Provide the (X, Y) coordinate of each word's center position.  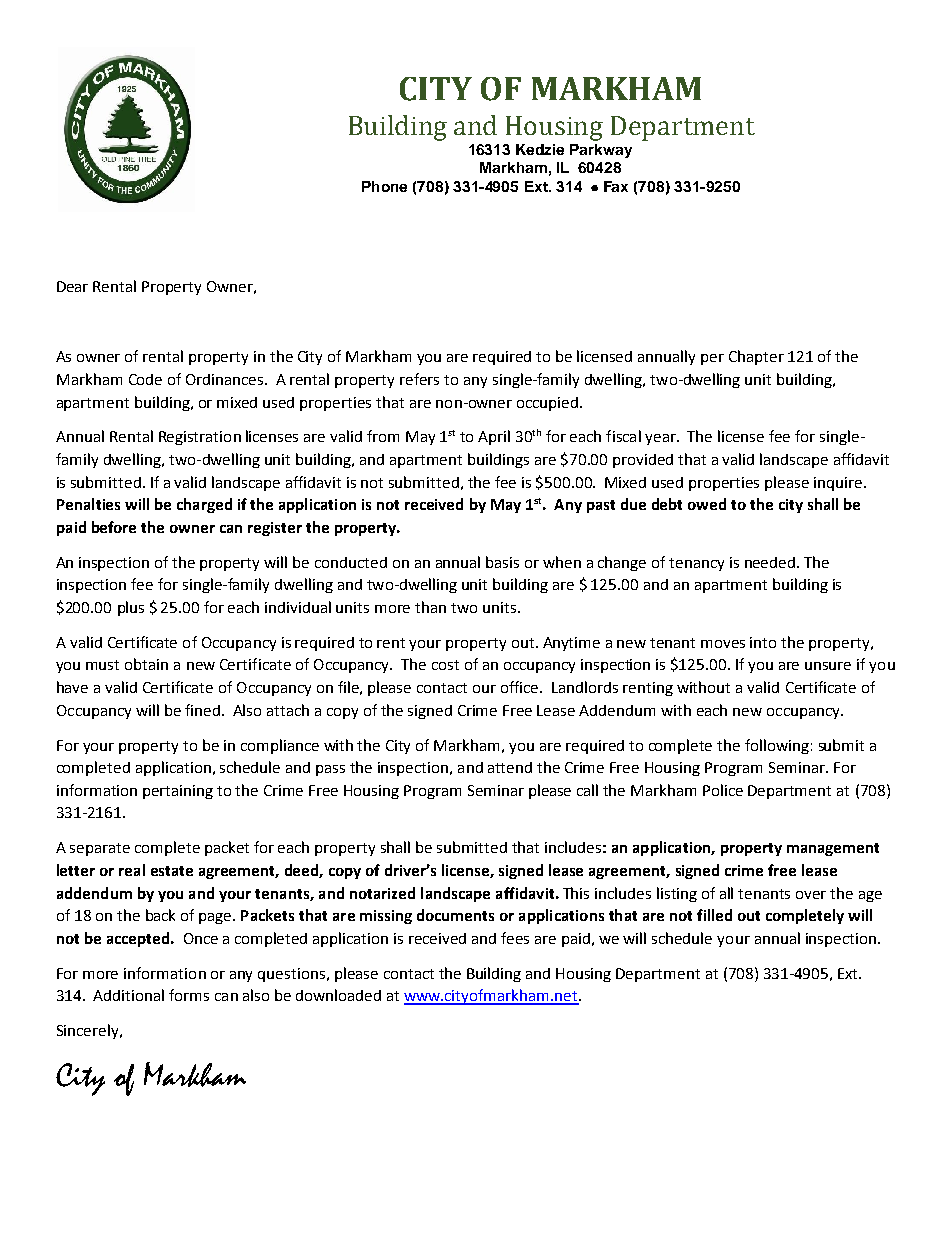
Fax (616, 186)
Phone (384, 186)
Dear (72, 286)
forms (189, 995)
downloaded (338, 995)
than (430, 607)
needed (770, 562)
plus (131, 608)
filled (714, 915)
